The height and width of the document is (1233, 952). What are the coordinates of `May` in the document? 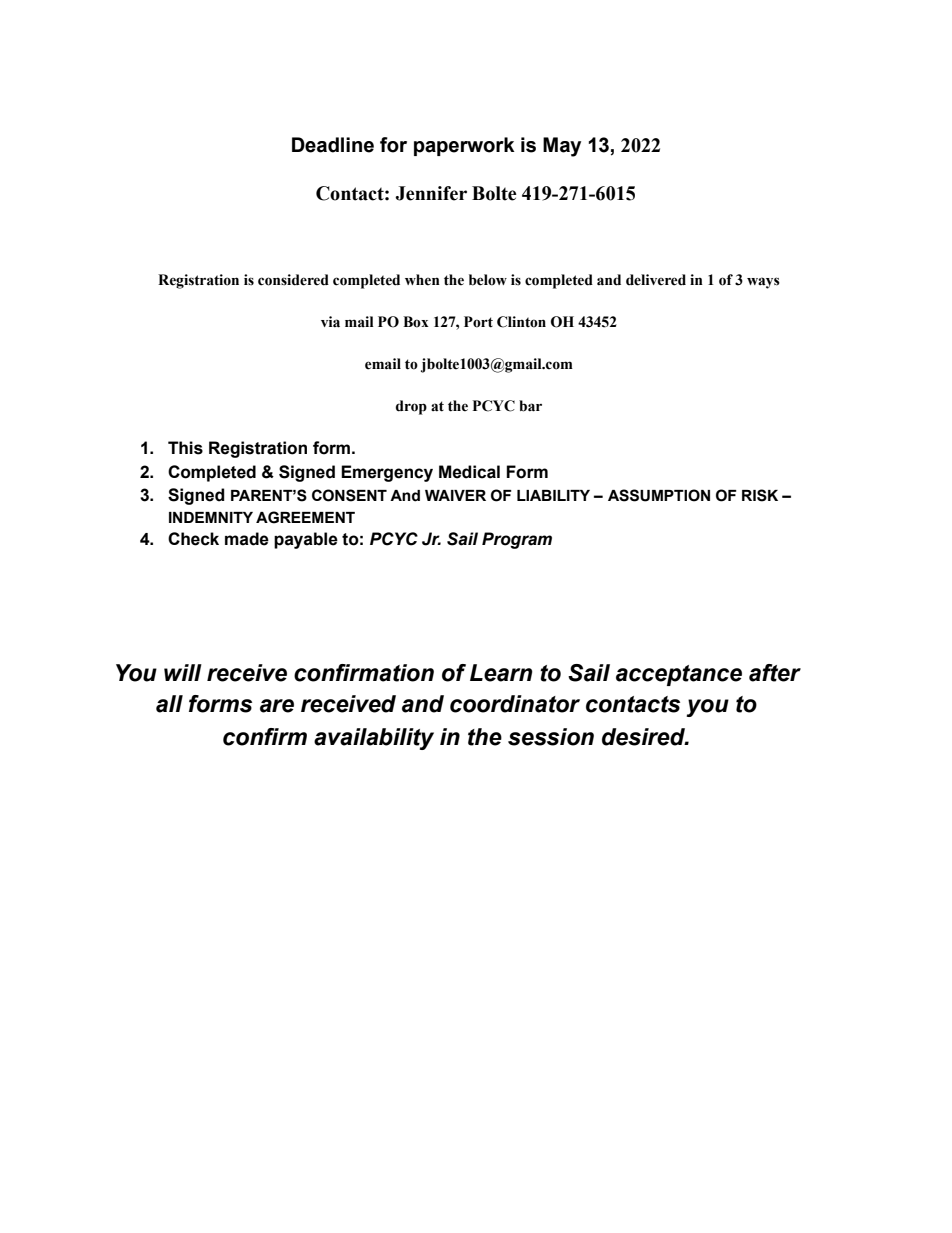 It's located at (562, 147).
